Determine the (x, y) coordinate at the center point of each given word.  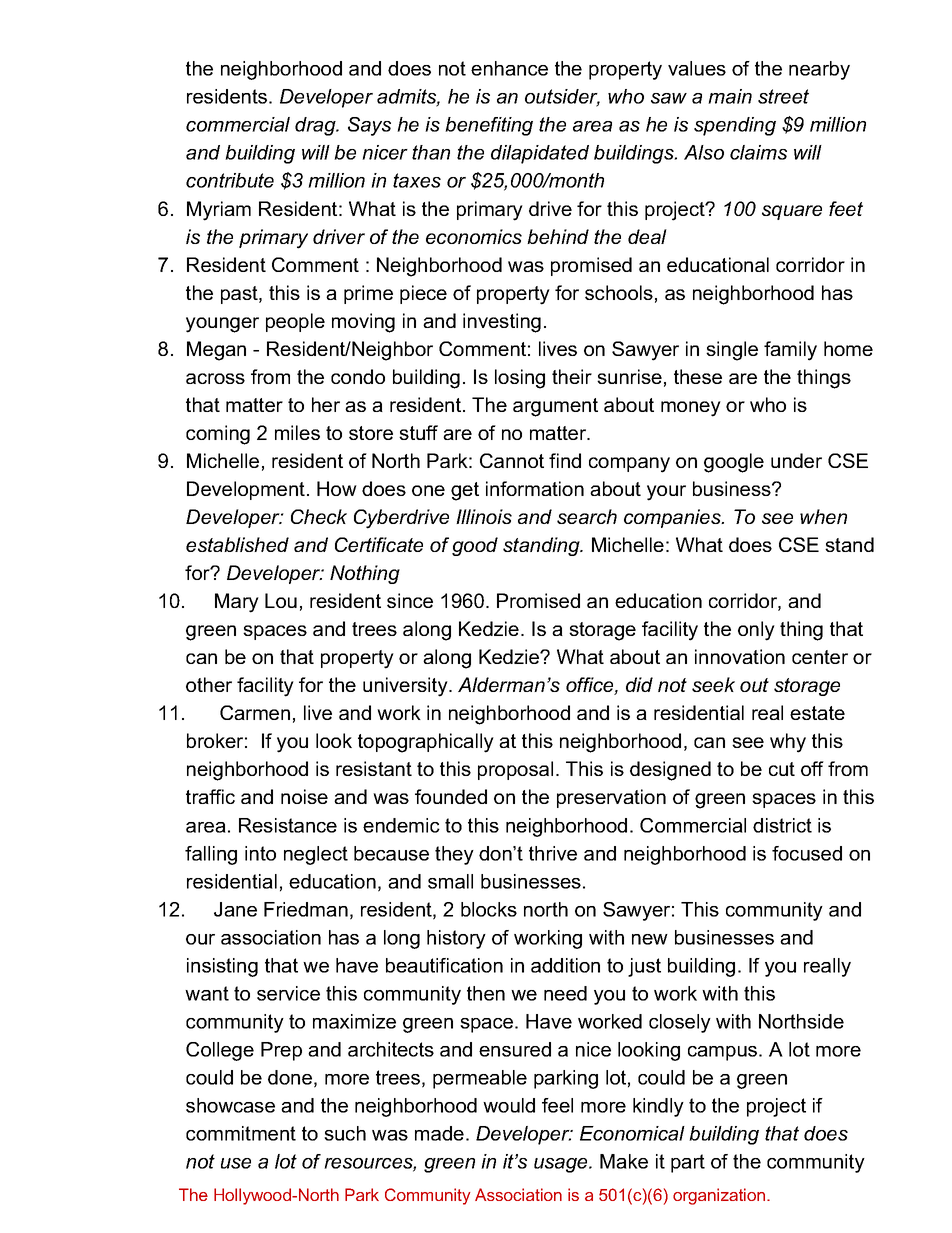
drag (316, 126)
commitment (241, 1133)
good (475, 546)
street (783, 96)
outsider (562, 98)
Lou (281, 600)
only (756, 631)
